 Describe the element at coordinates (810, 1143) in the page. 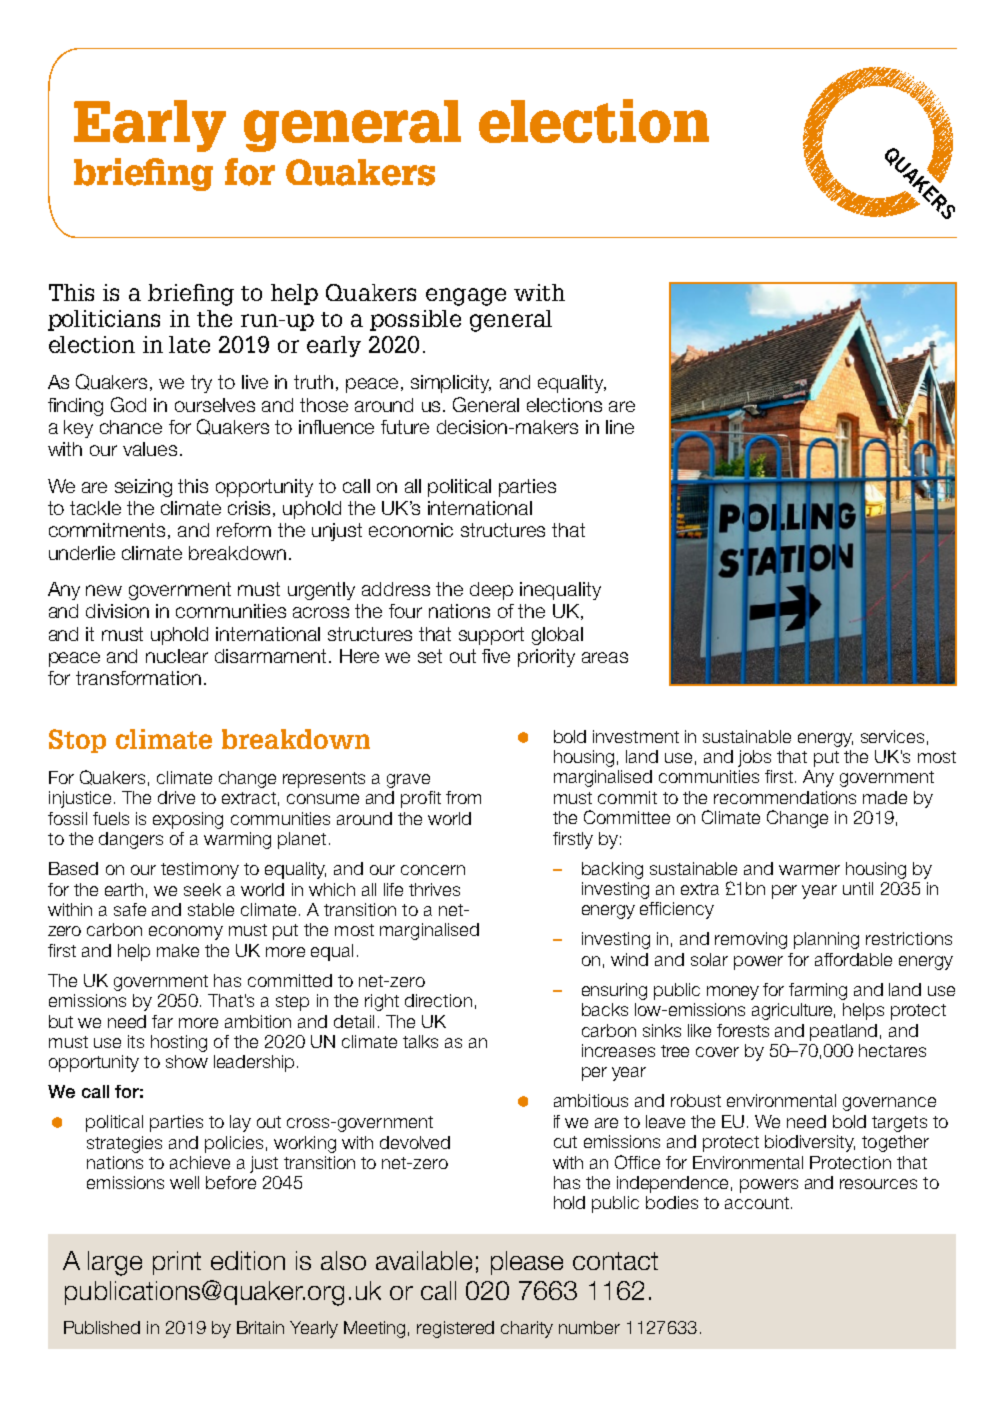

I see `biodiversity` at that location.
